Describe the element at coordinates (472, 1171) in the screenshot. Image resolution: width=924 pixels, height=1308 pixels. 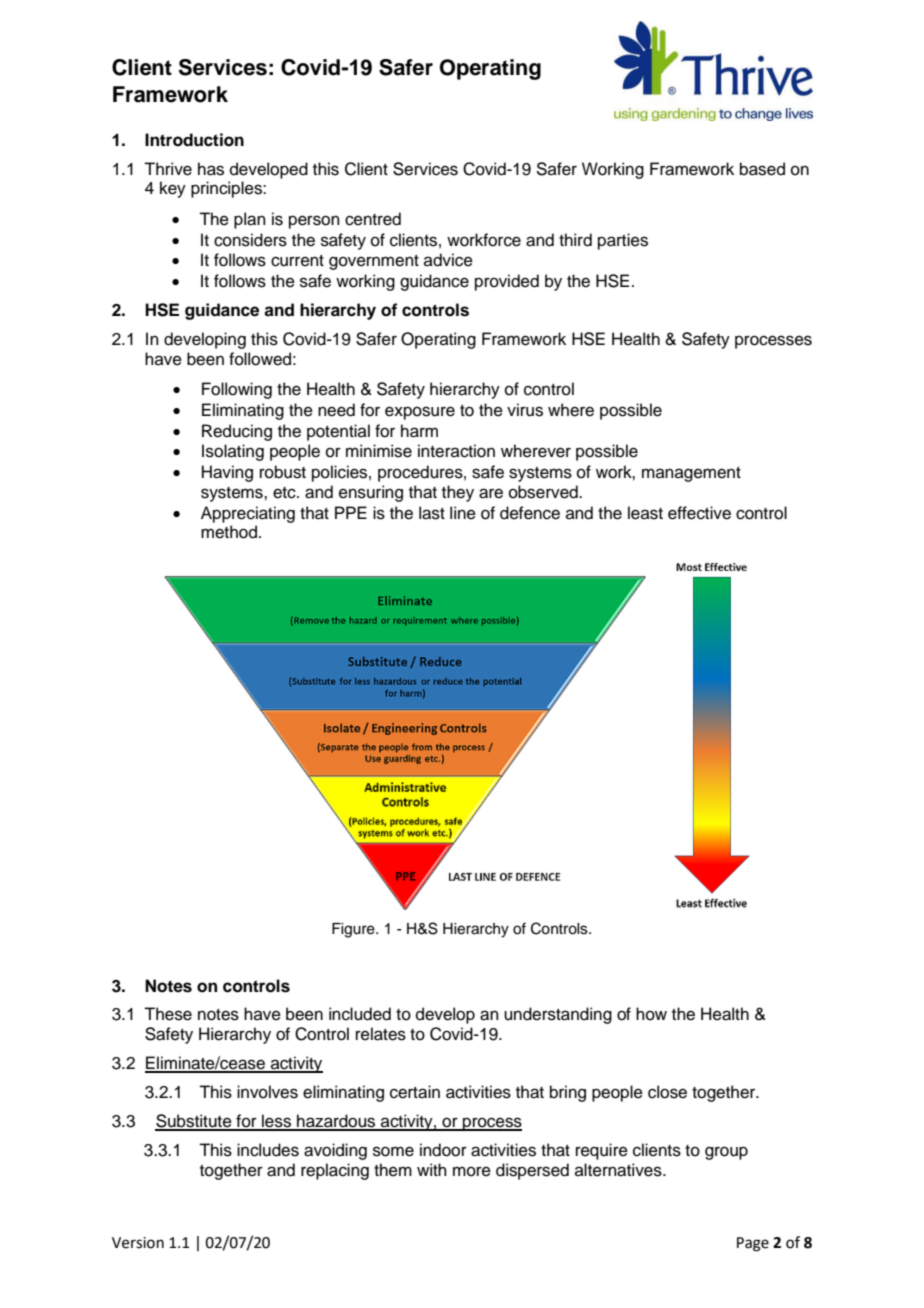
I see `more` at that location.
